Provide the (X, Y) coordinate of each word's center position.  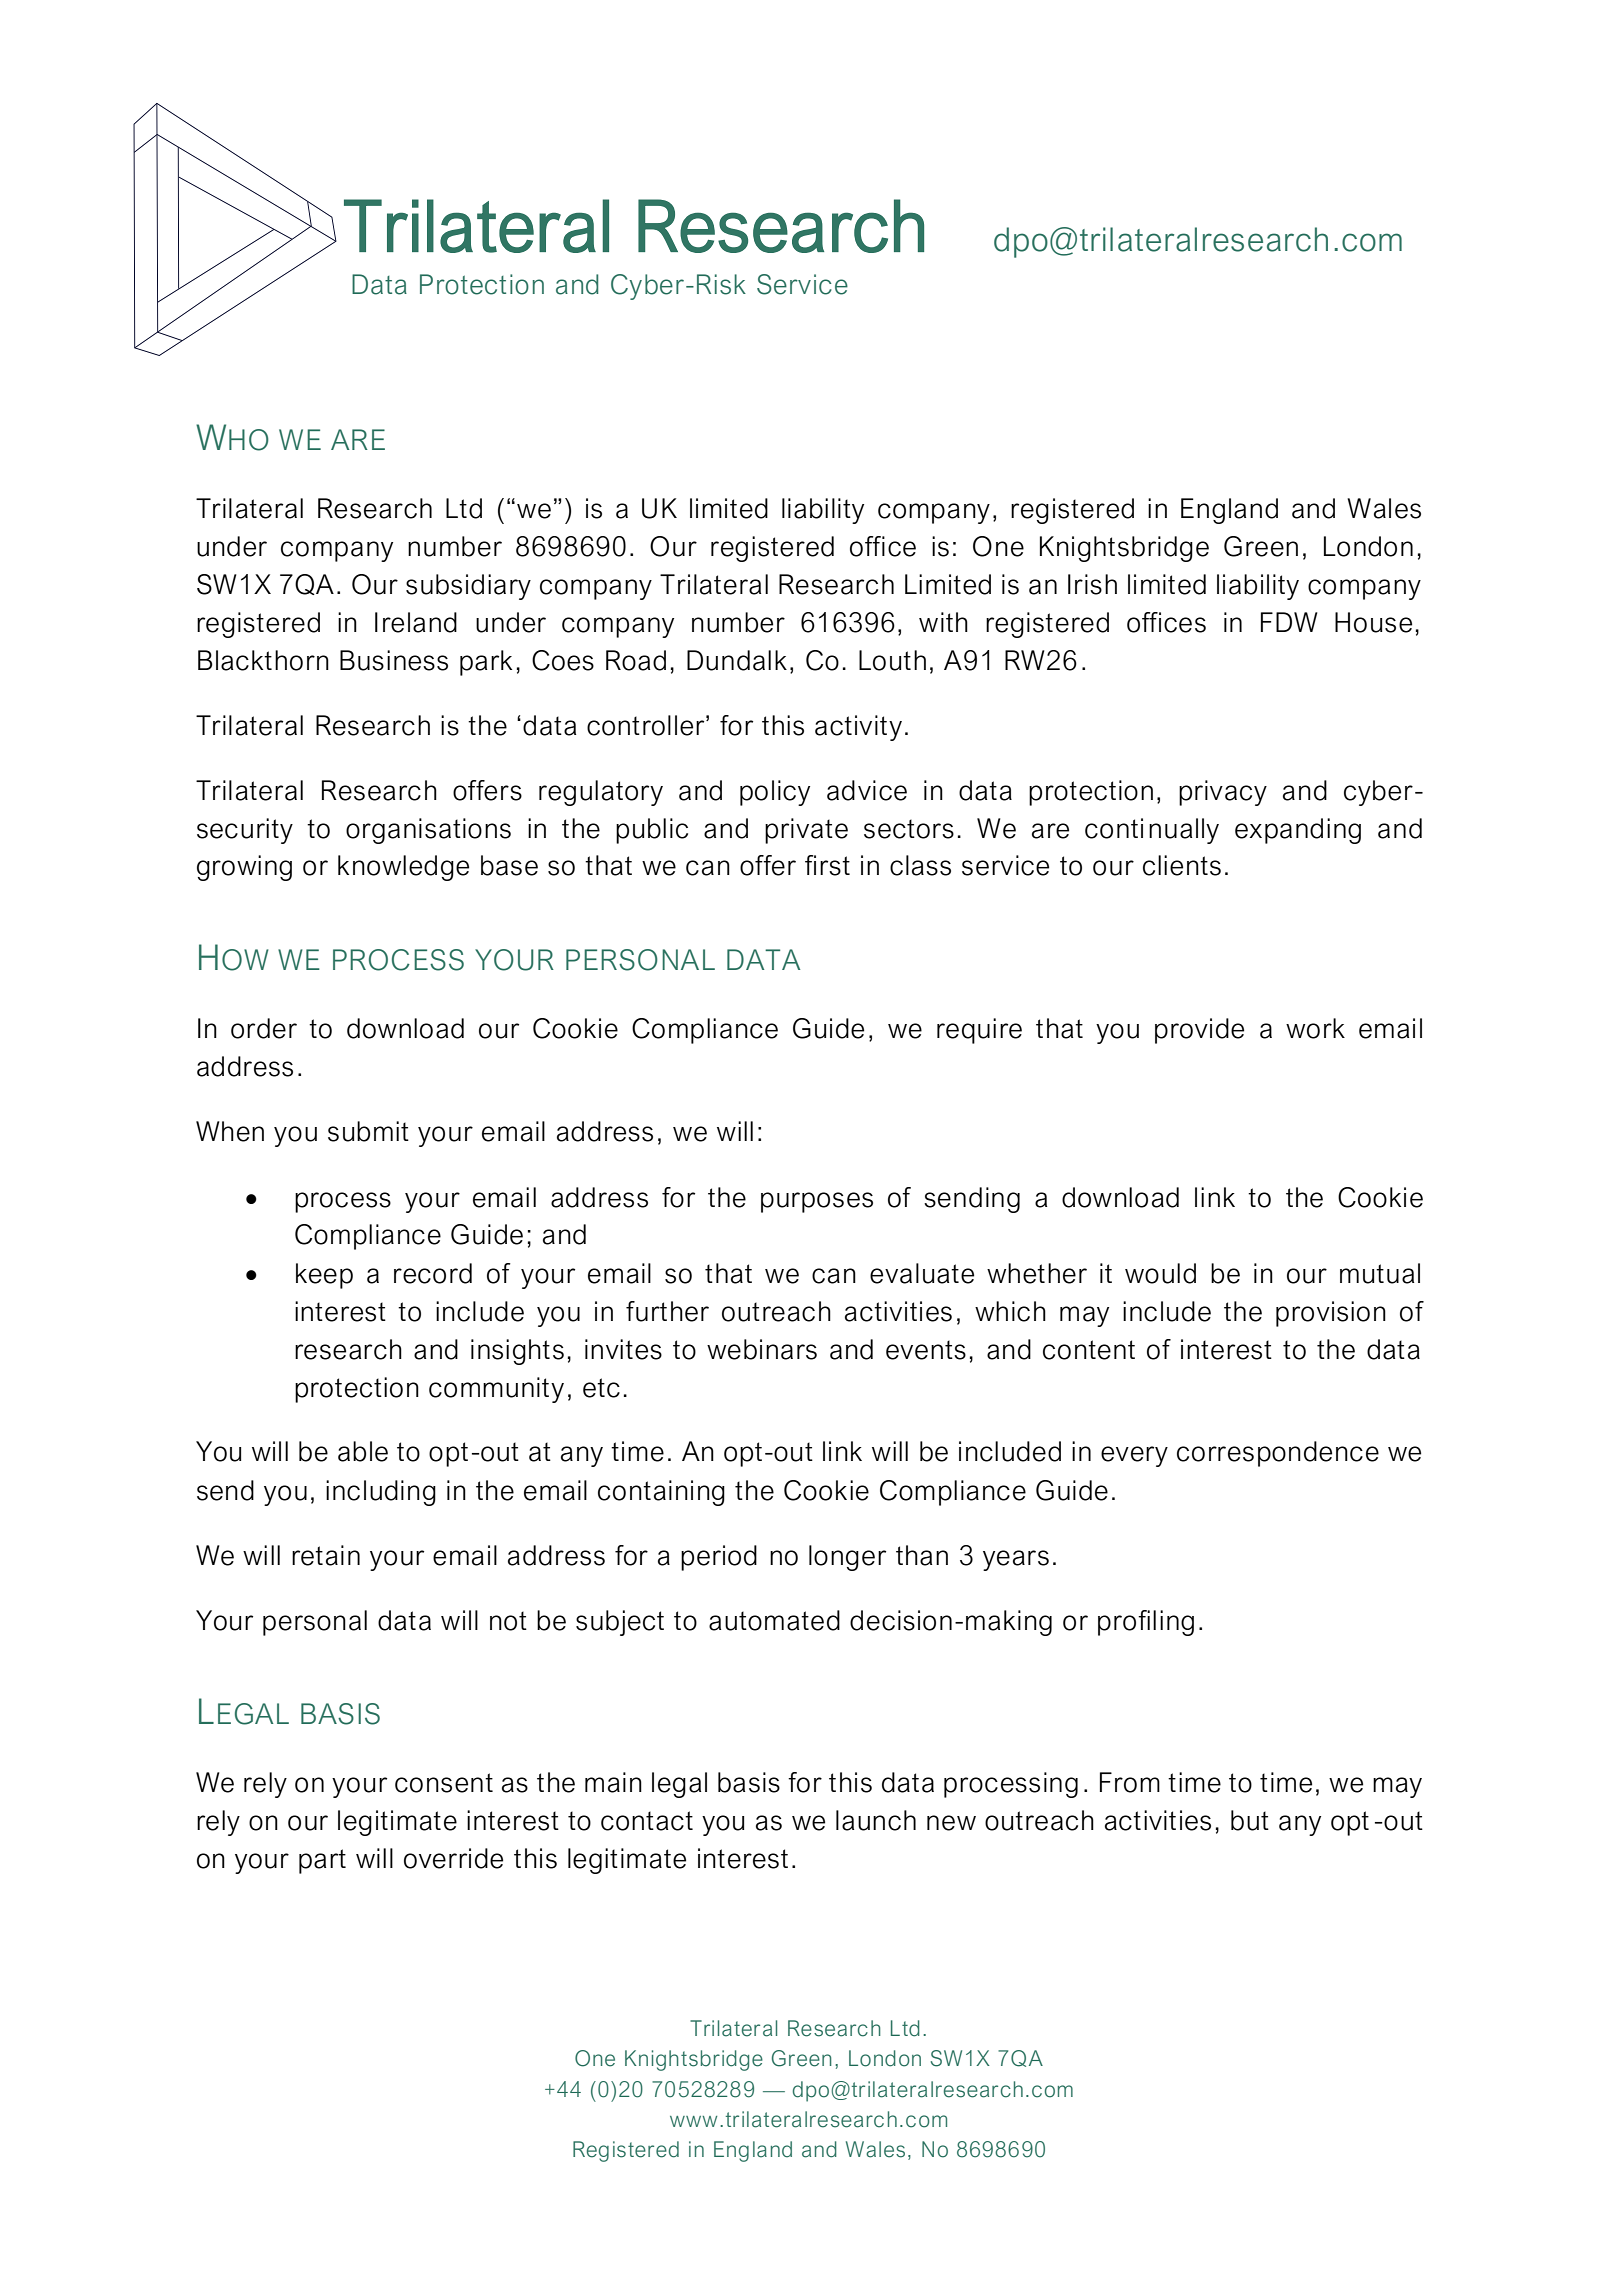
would (1160, 1273)
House (1373, 622)
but (1250, 1820)
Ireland (416, 622)
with (943, 622)
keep (324, 1276)
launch (876, 1820)
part (322, 1861)
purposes (817, 1202)
